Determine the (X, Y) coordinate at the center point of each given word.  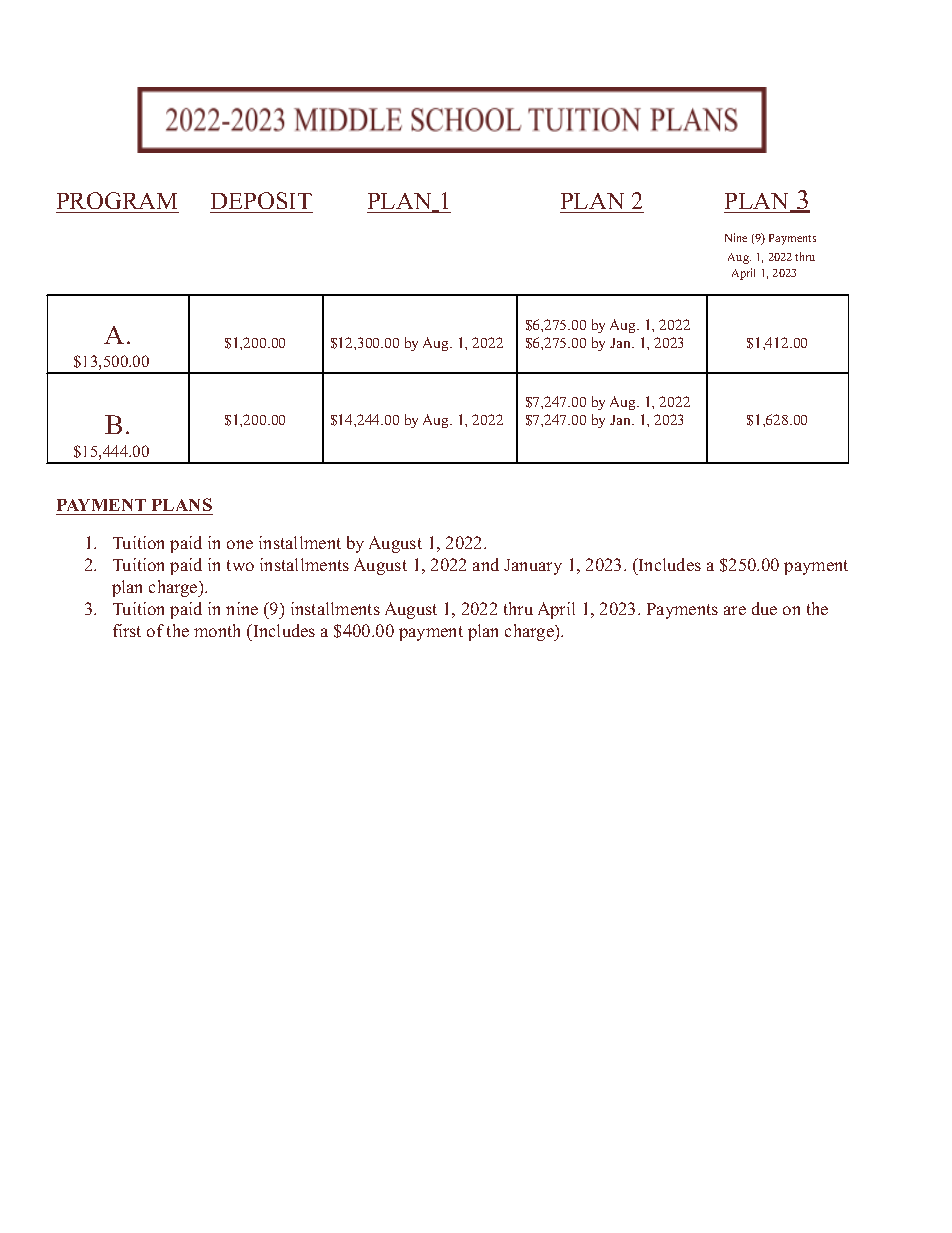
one (240, 544)
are (735, 610)
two (240, 565)
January (533, 567)
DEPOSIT (261, 200)
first (127, 630)
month (217, 630)
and (486, 564)
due (764, 608)
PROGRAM (117, 200)
